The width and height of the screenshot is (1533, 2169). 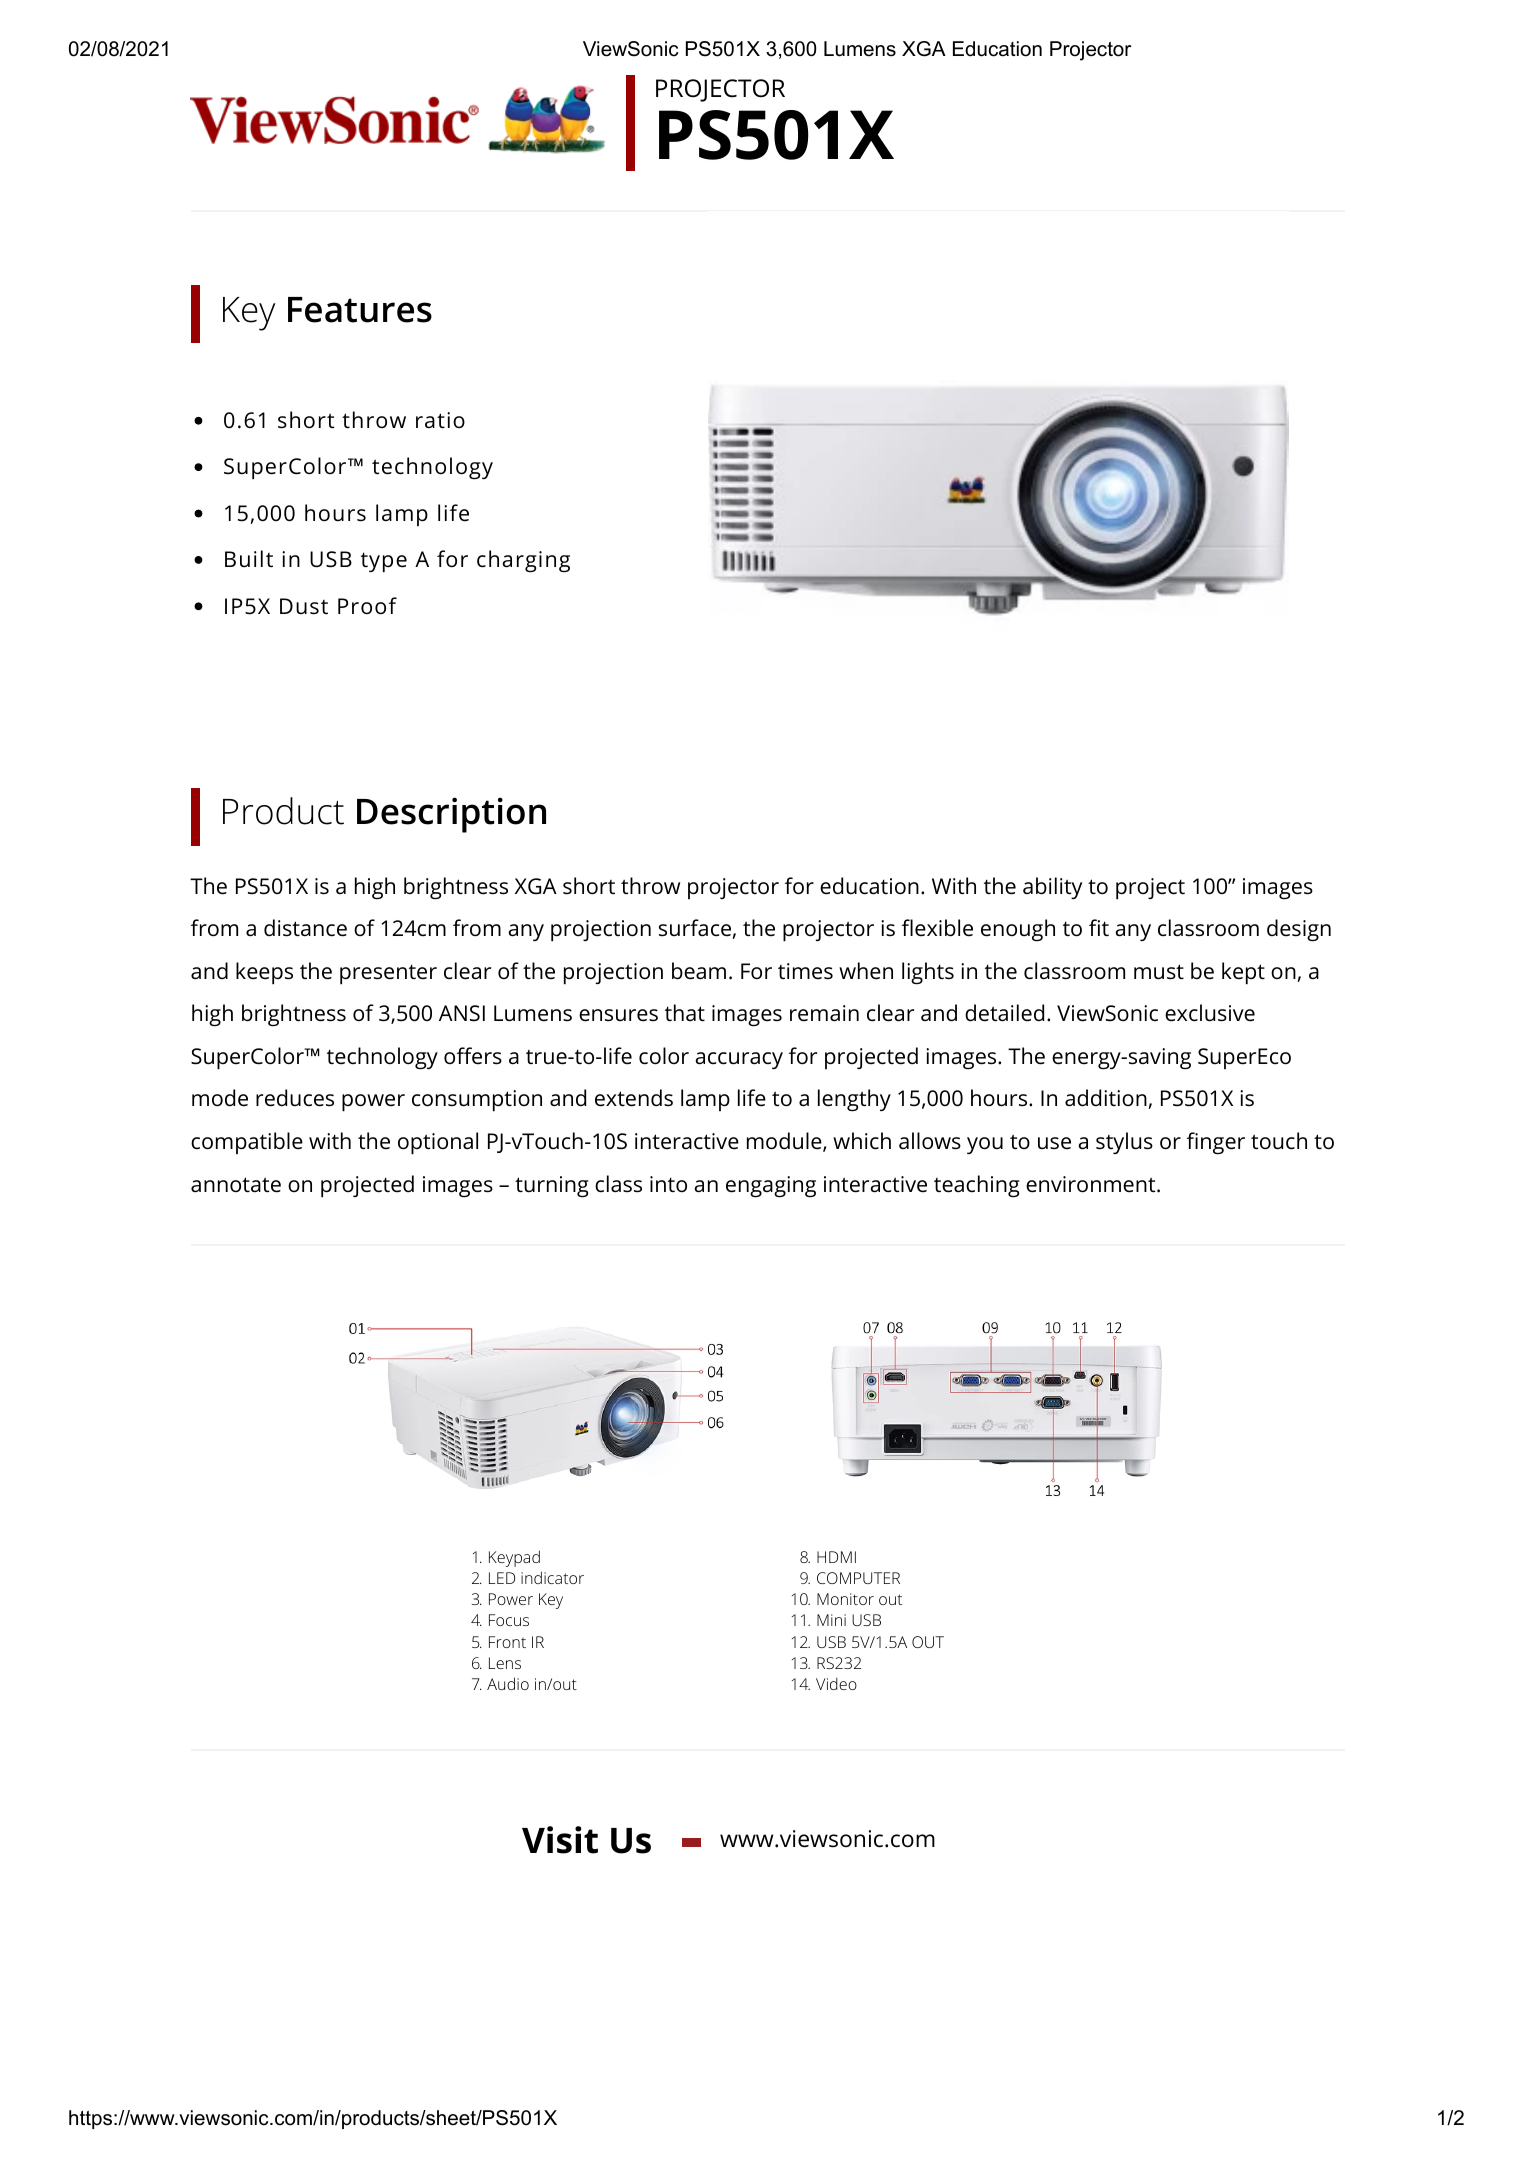 I want to click on charging, so click(x=523, y=561).
